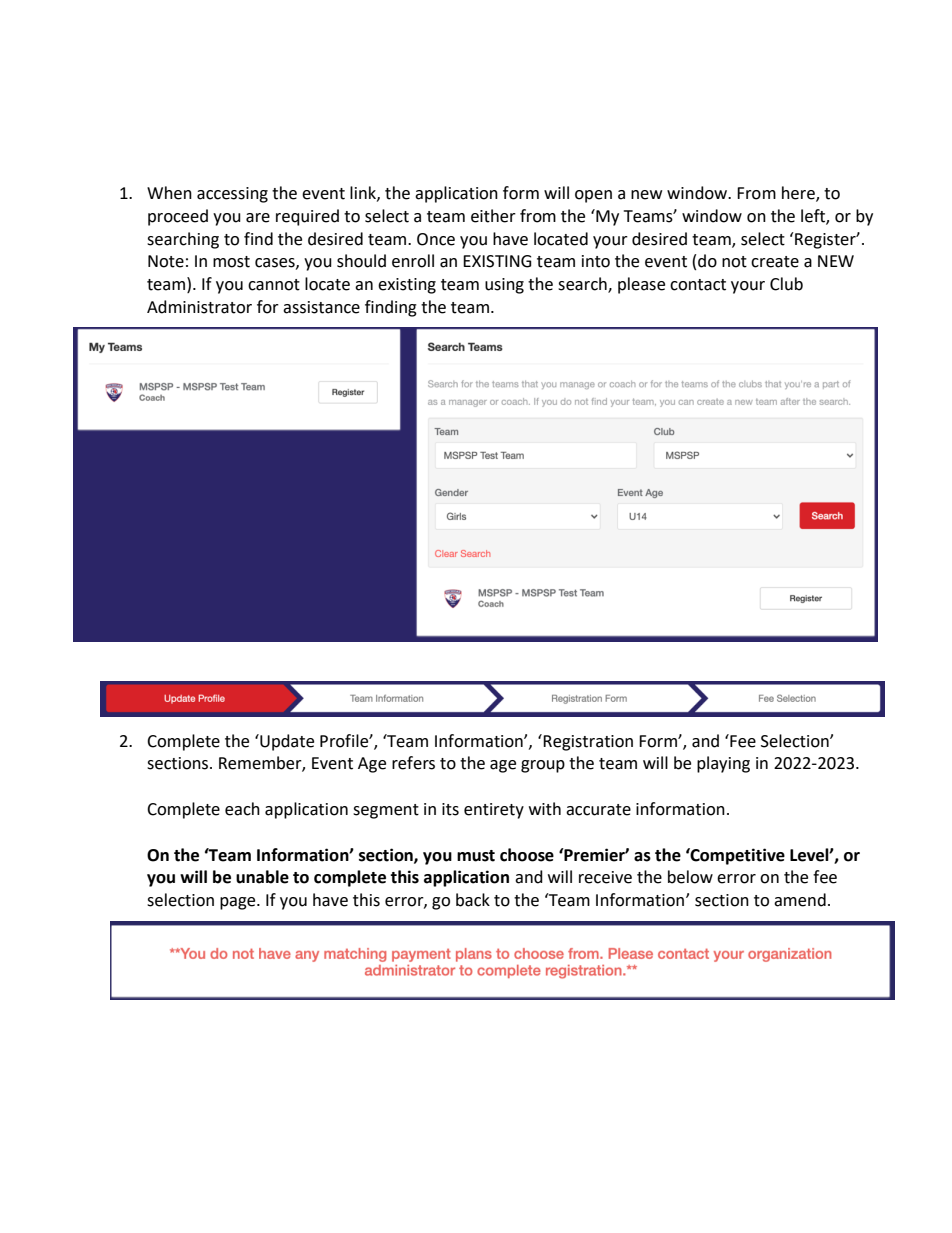 The width and height of the screenshot is (952, 1233). What do you see at coordinates (258, 218) in the screenshot?
I see `are` at bounding box center [258, 218].
